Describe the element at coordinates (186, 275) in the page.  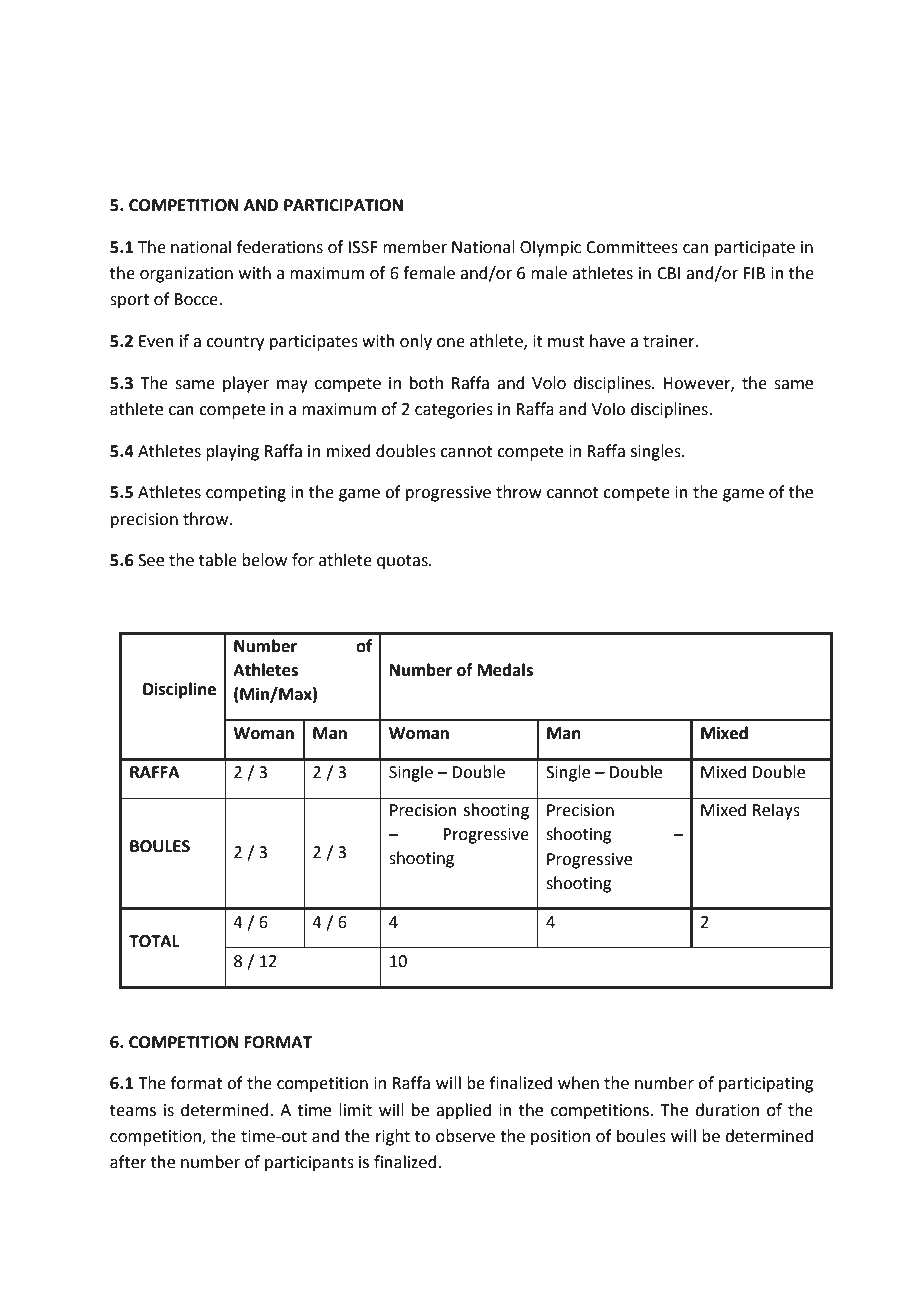
I see `organization` at that location.
